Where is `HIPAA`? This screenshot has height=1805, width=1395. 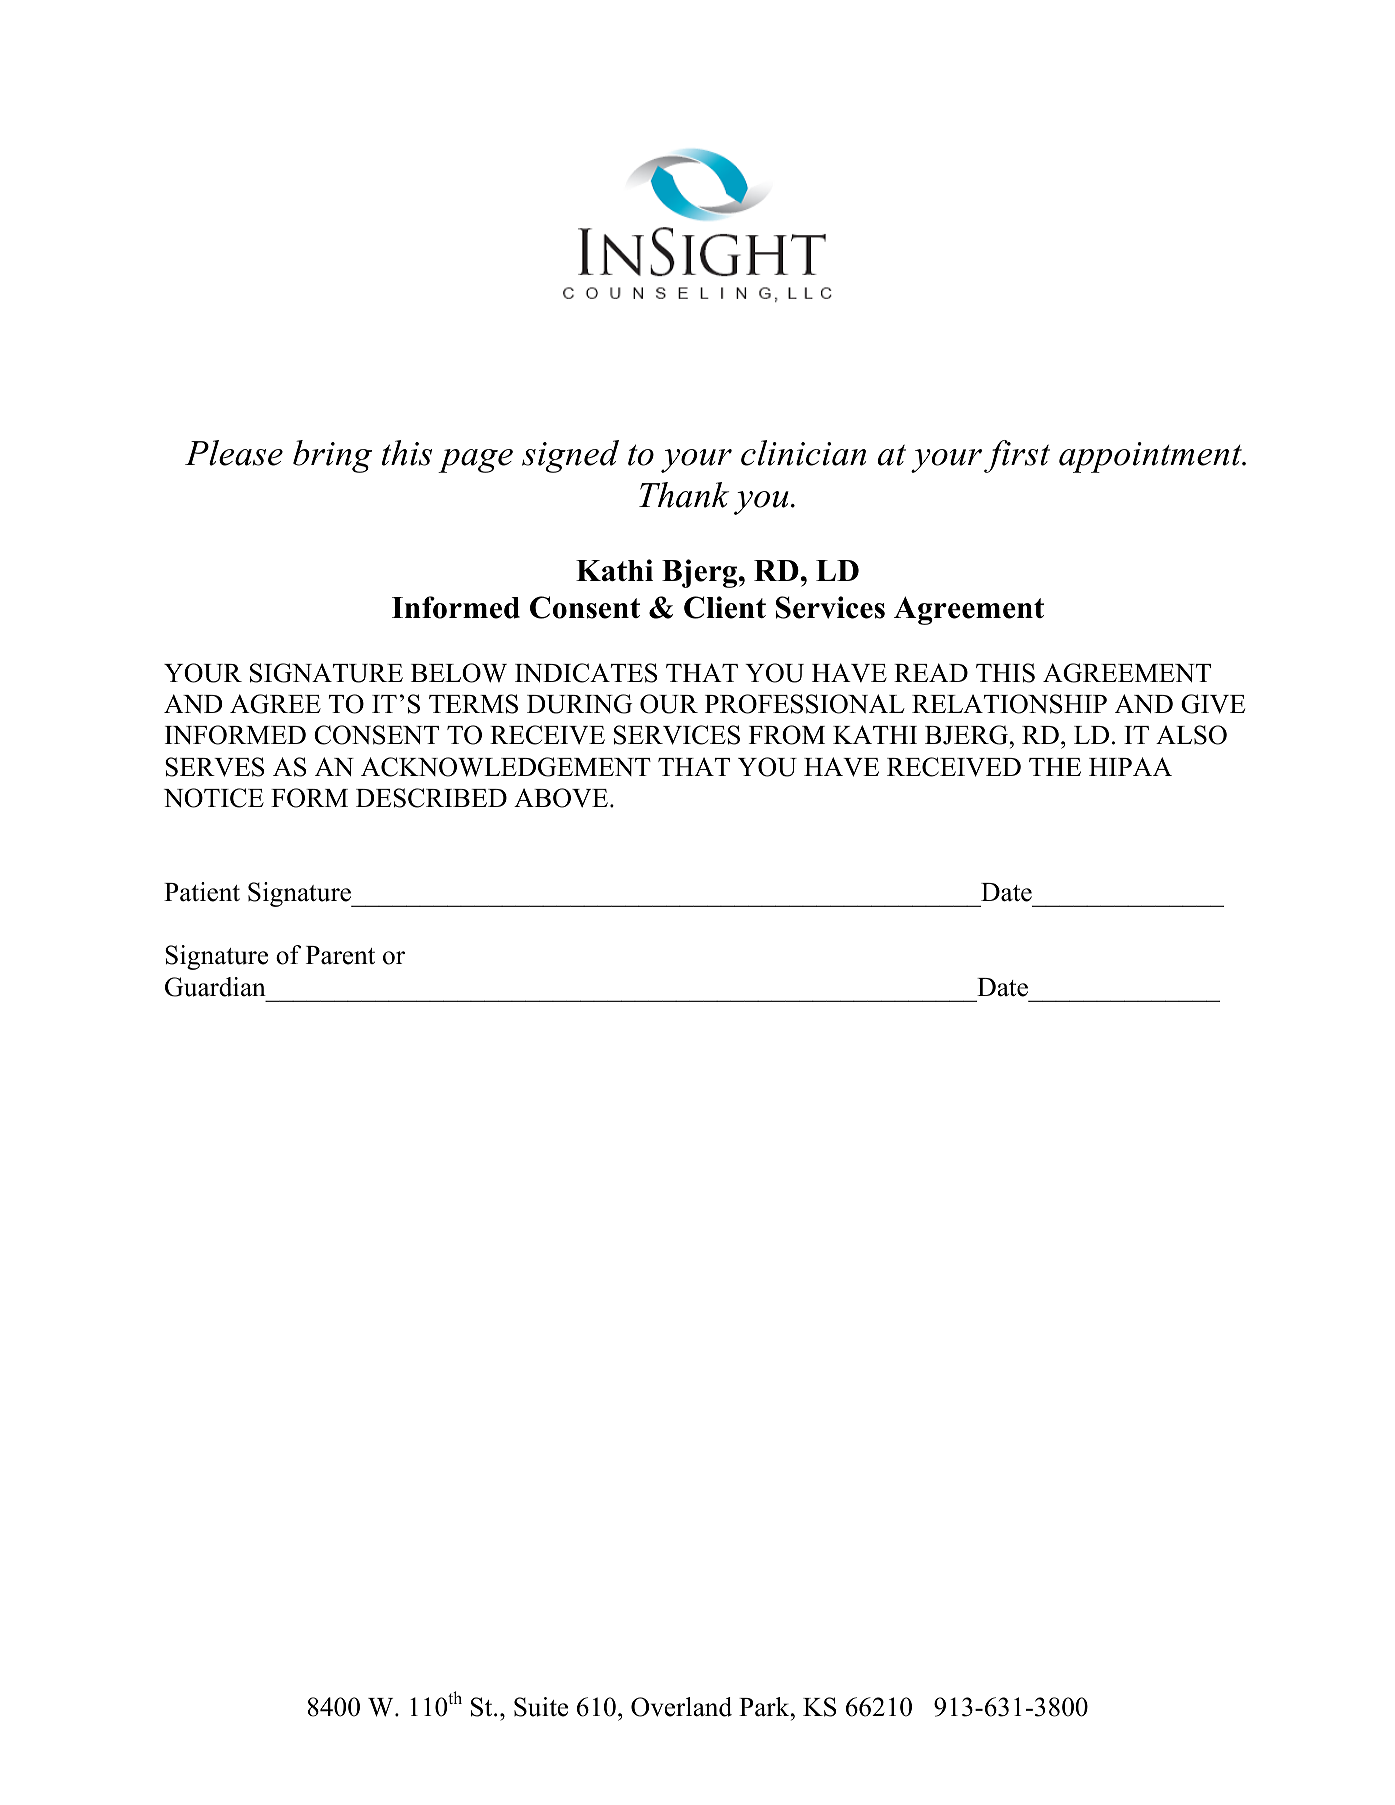 HIPAA is located at coordinates (1130, 766).
